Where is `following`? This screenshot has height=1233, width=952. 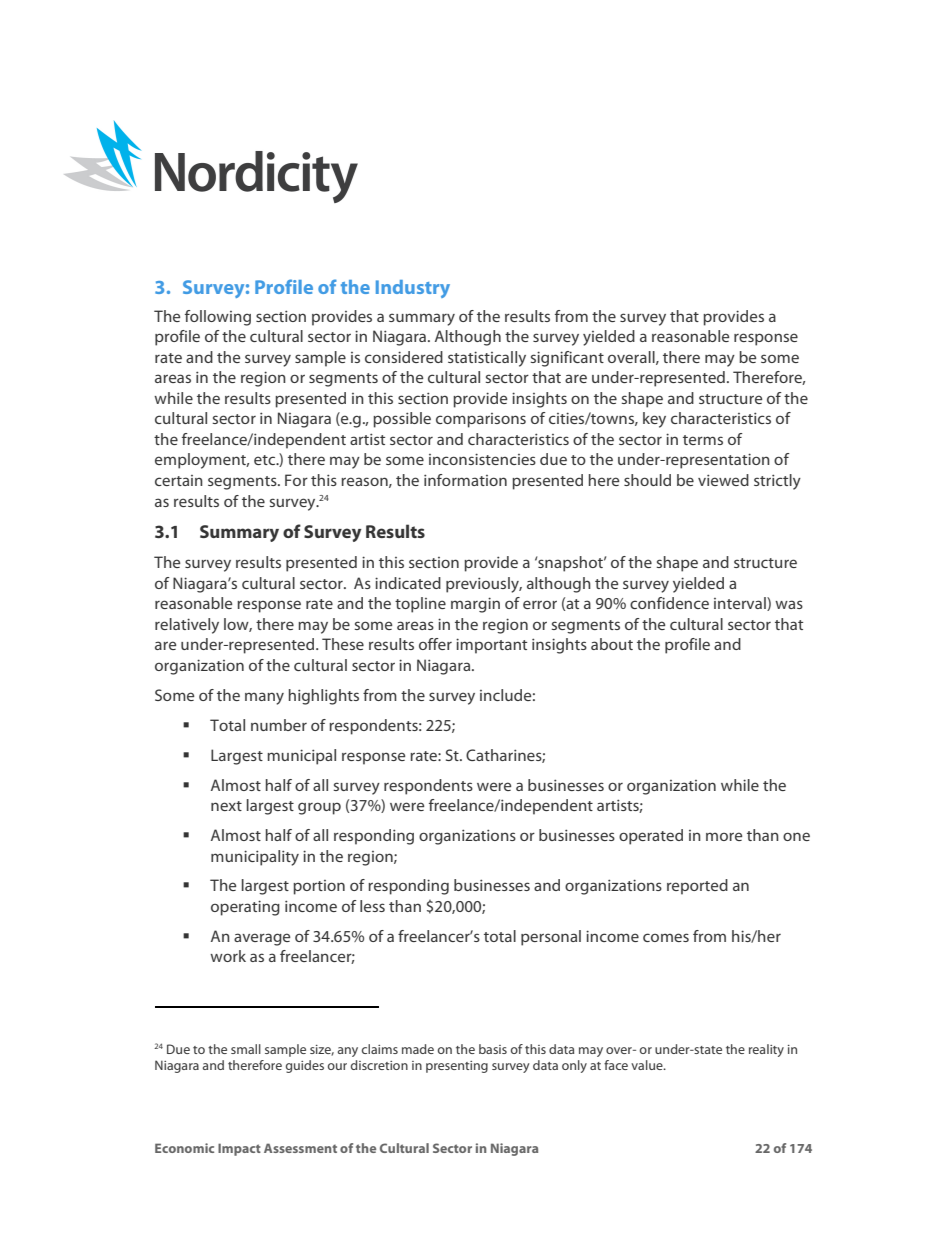
following is located at coordinates (218, 318).
